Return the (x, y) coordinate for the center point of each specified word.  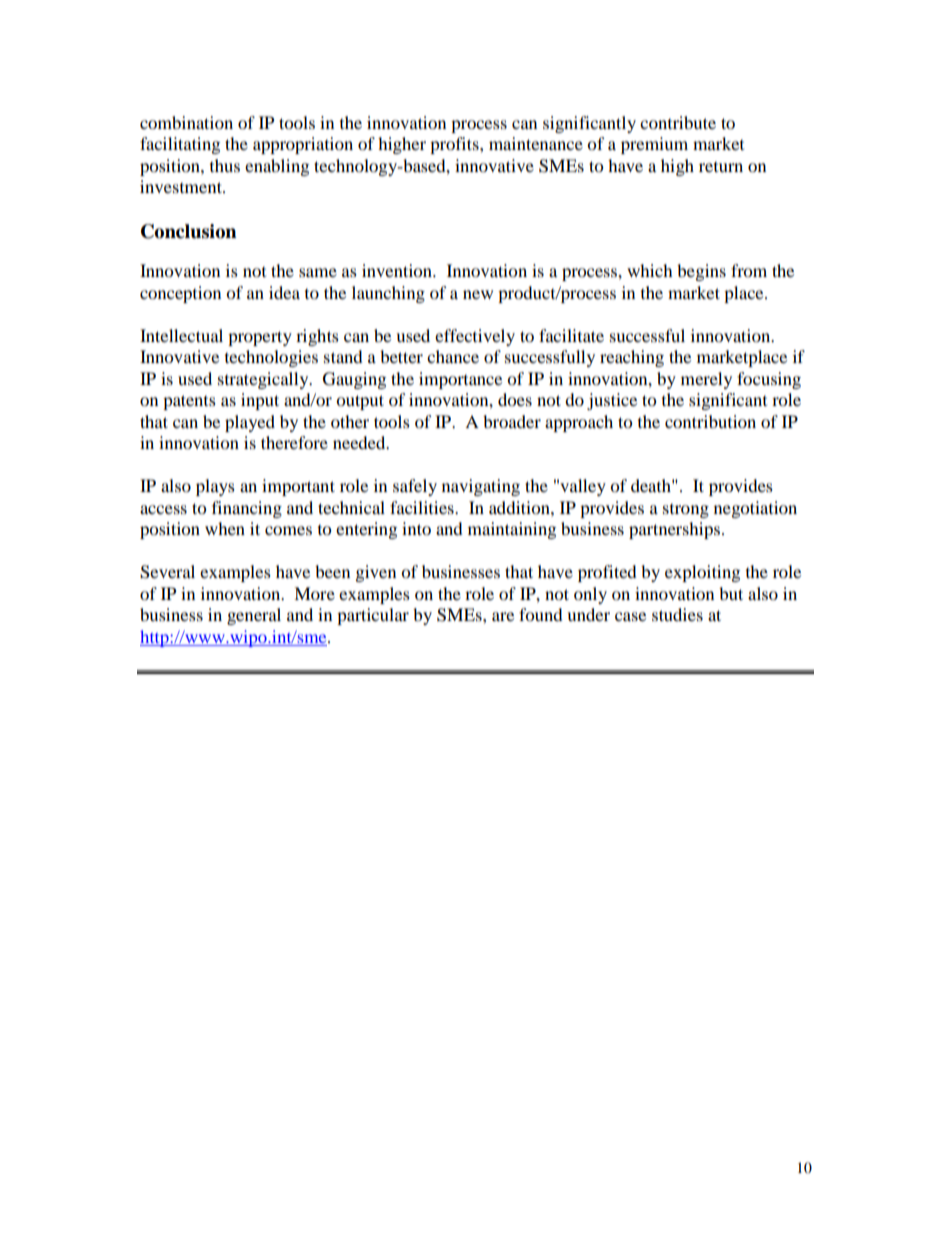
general (254, 616)
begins (701, 272)
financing (247, 509)
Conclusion (189, 231)
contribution (710, 421)
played (250, 423)
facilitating (180, 145)
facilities (423, 507)
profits (455, 145)
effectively (475, 337)
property (260, 338)
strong (686, 511)
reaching (632, 358)
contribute (678, 122)
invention (398, 270)
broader (512, 421)
